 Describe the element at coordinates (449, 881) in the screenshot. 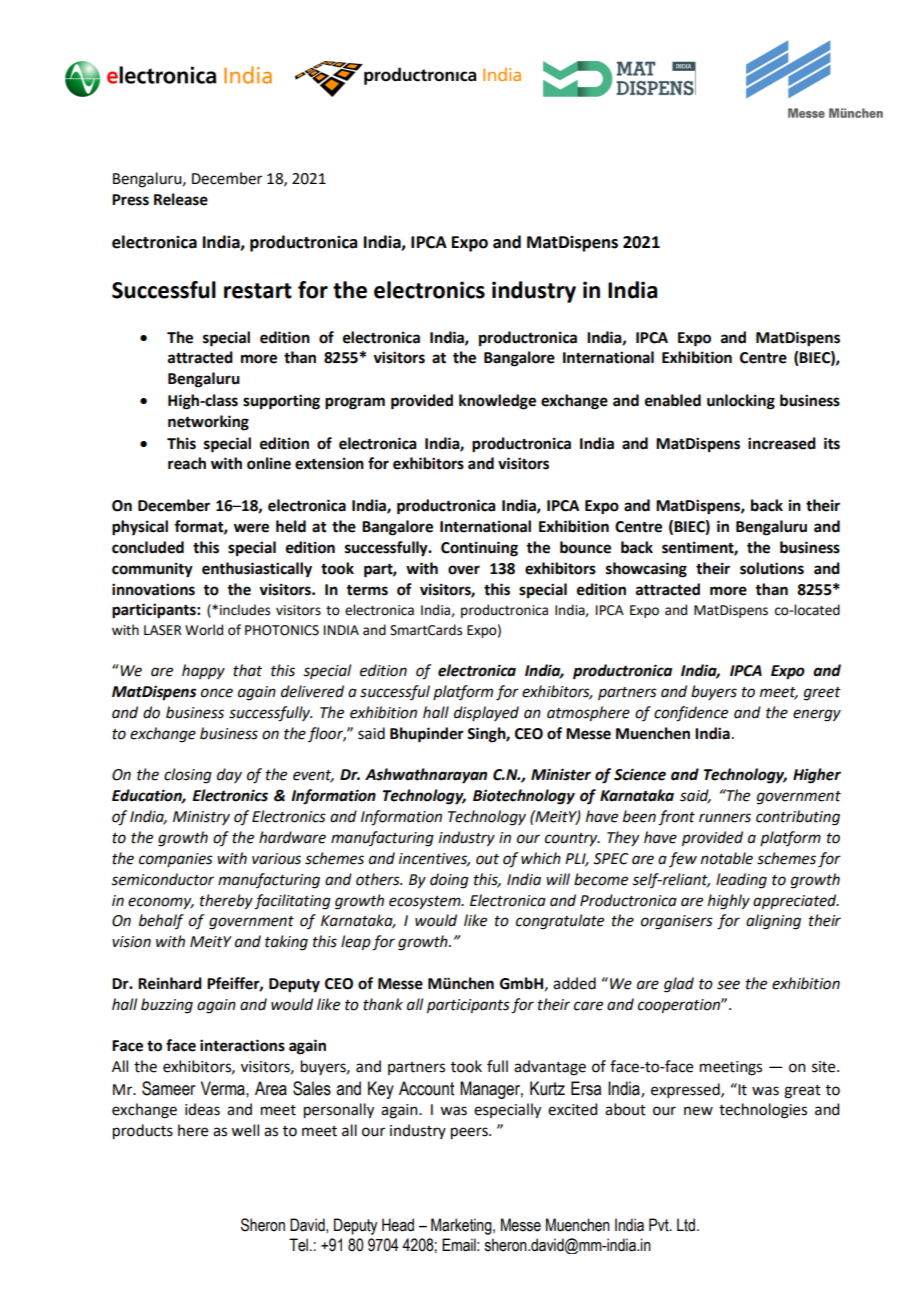

I see `doing` at that location.
